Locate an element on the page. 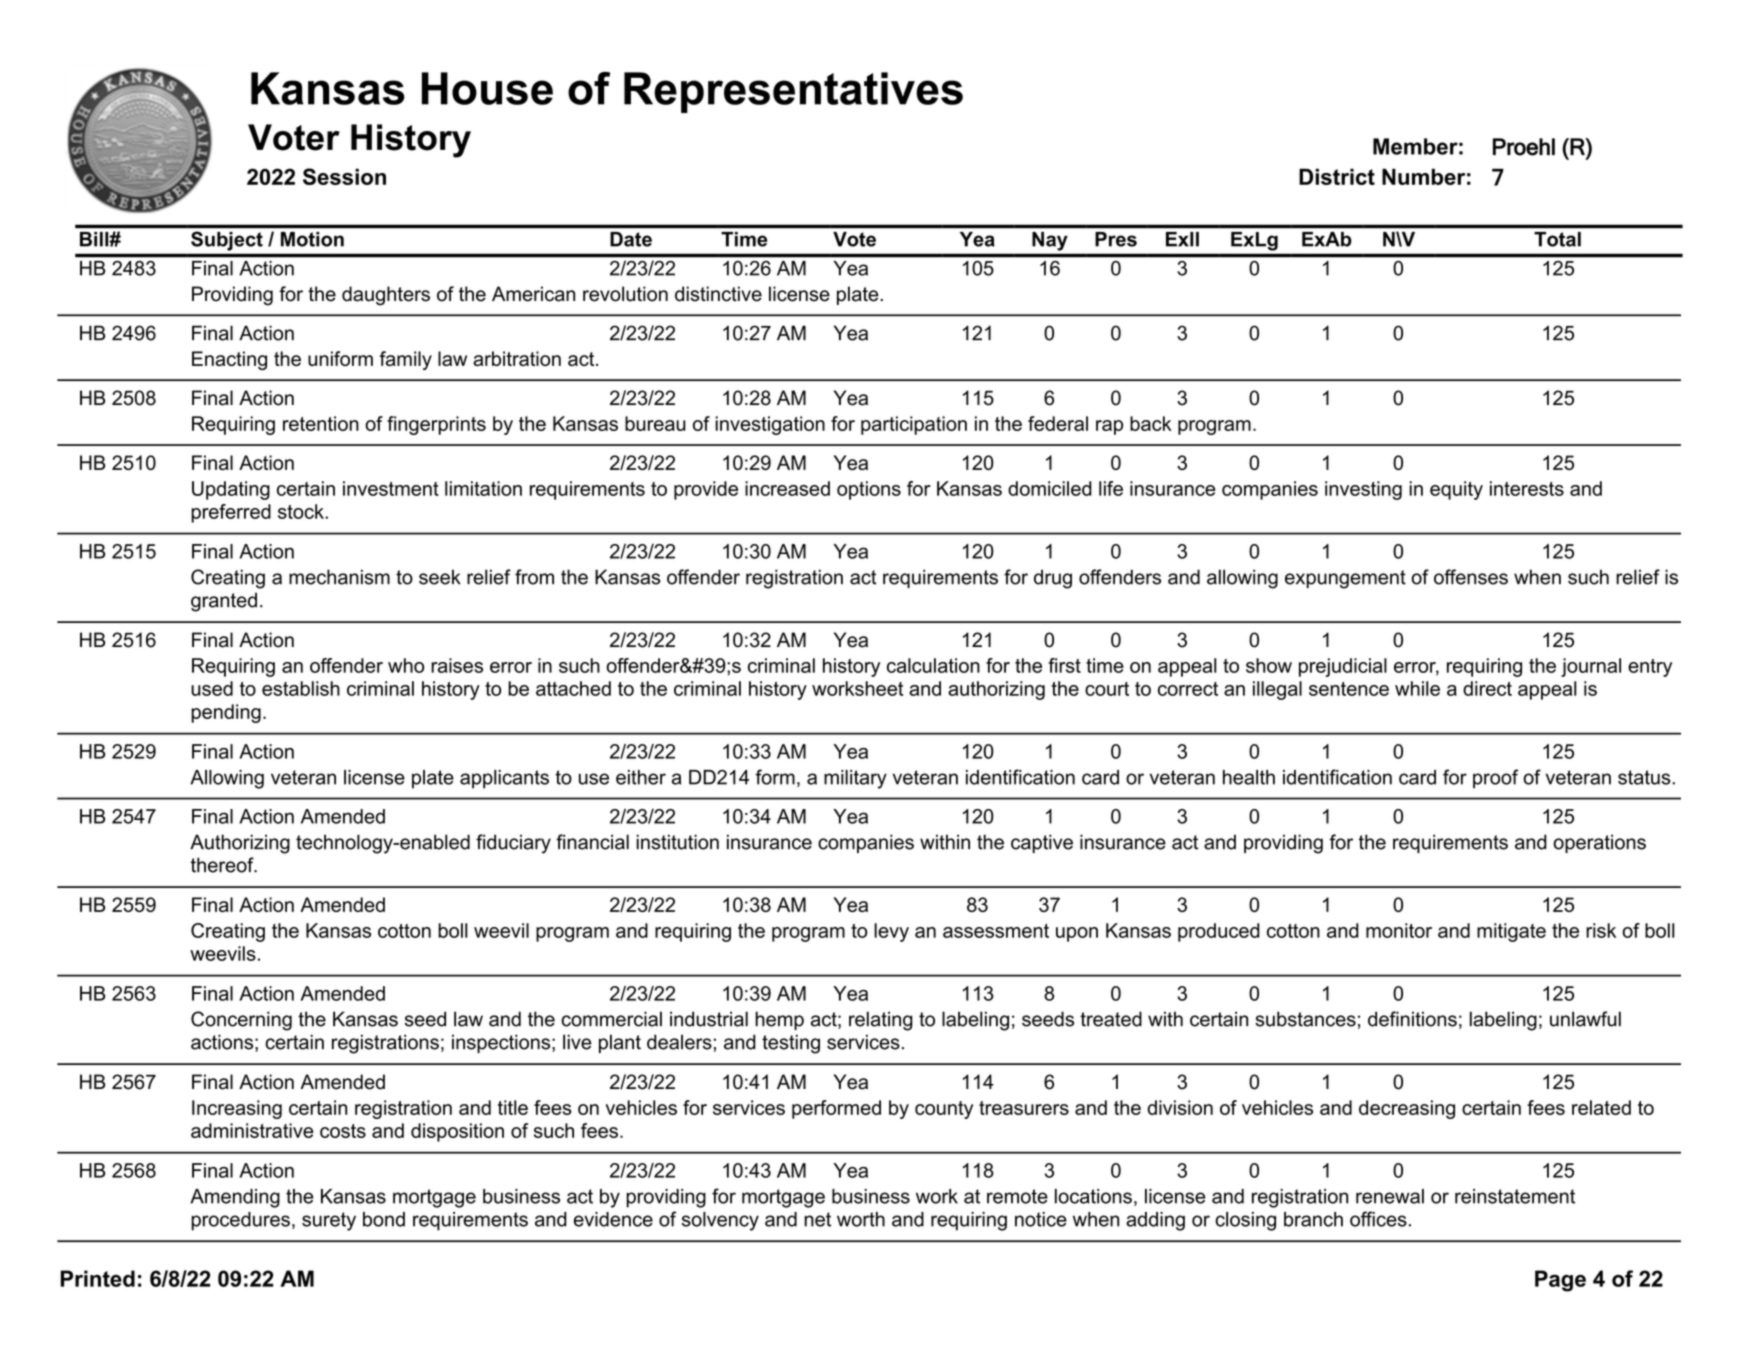 The height and width of the image is (1361, 1761). District is located at coordinates (1337, 176).
